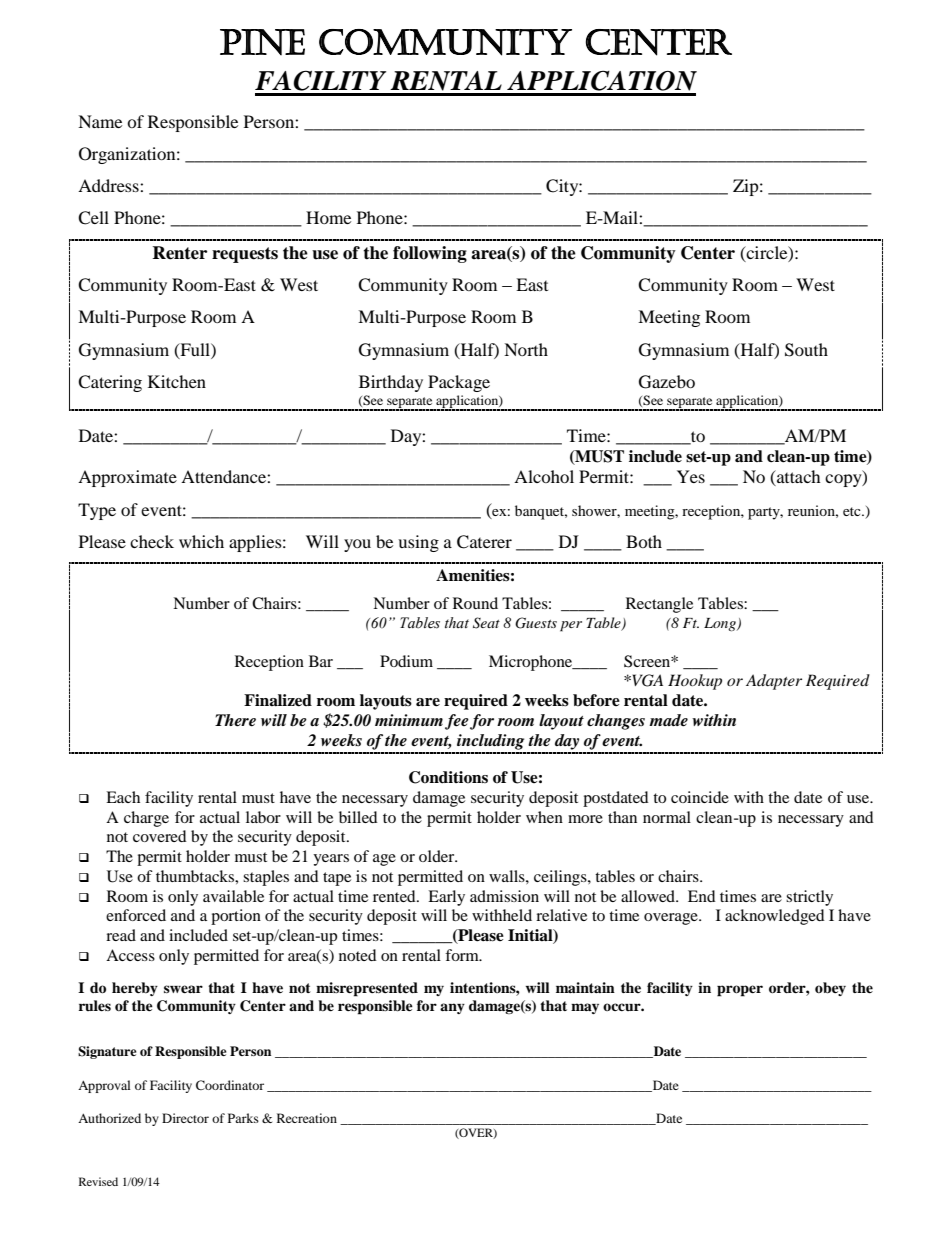  I want to click on Home, so click(328, 217).
